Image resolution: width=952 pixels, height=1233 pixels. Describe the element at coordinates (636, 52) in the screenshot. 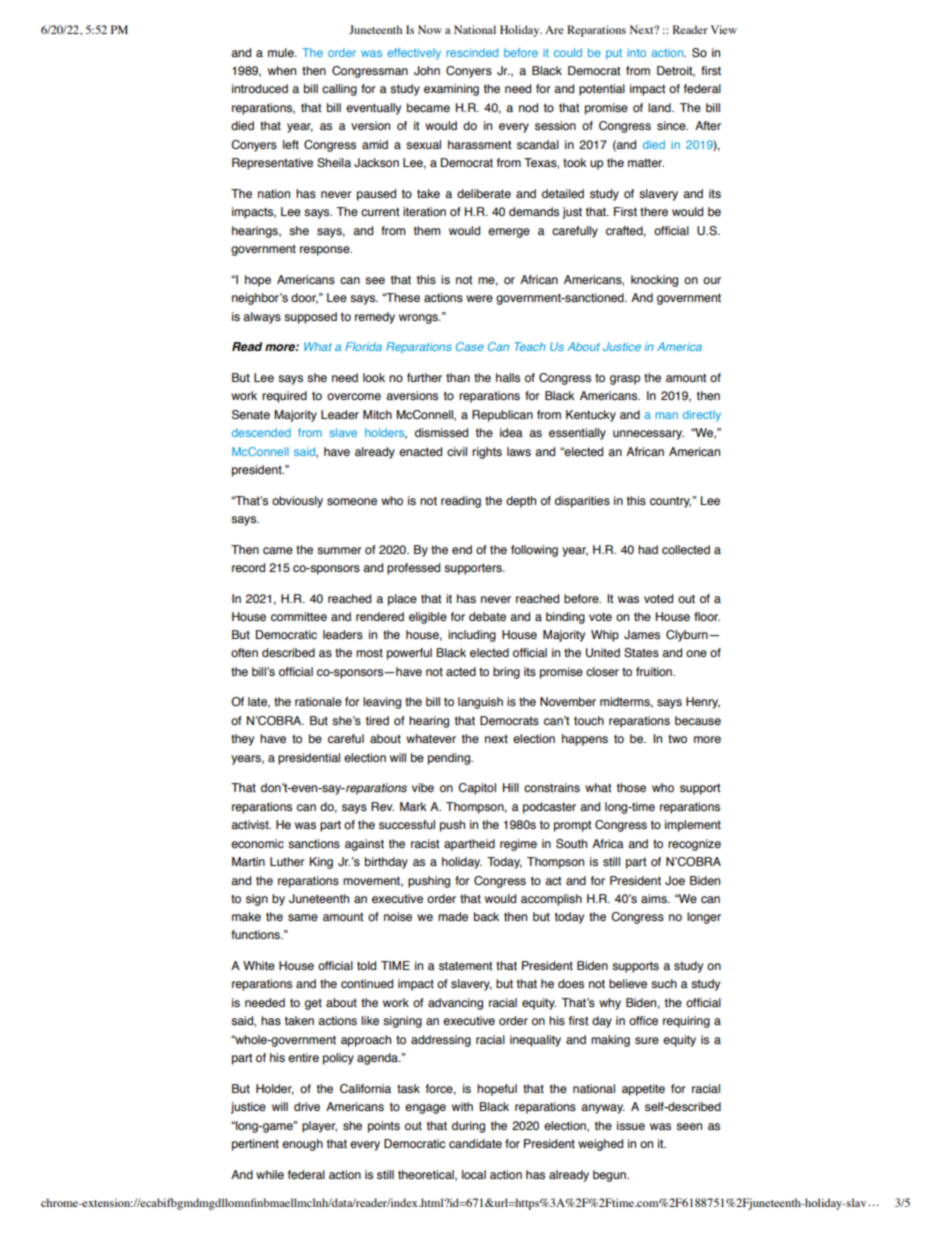

I see `into` at that location.
